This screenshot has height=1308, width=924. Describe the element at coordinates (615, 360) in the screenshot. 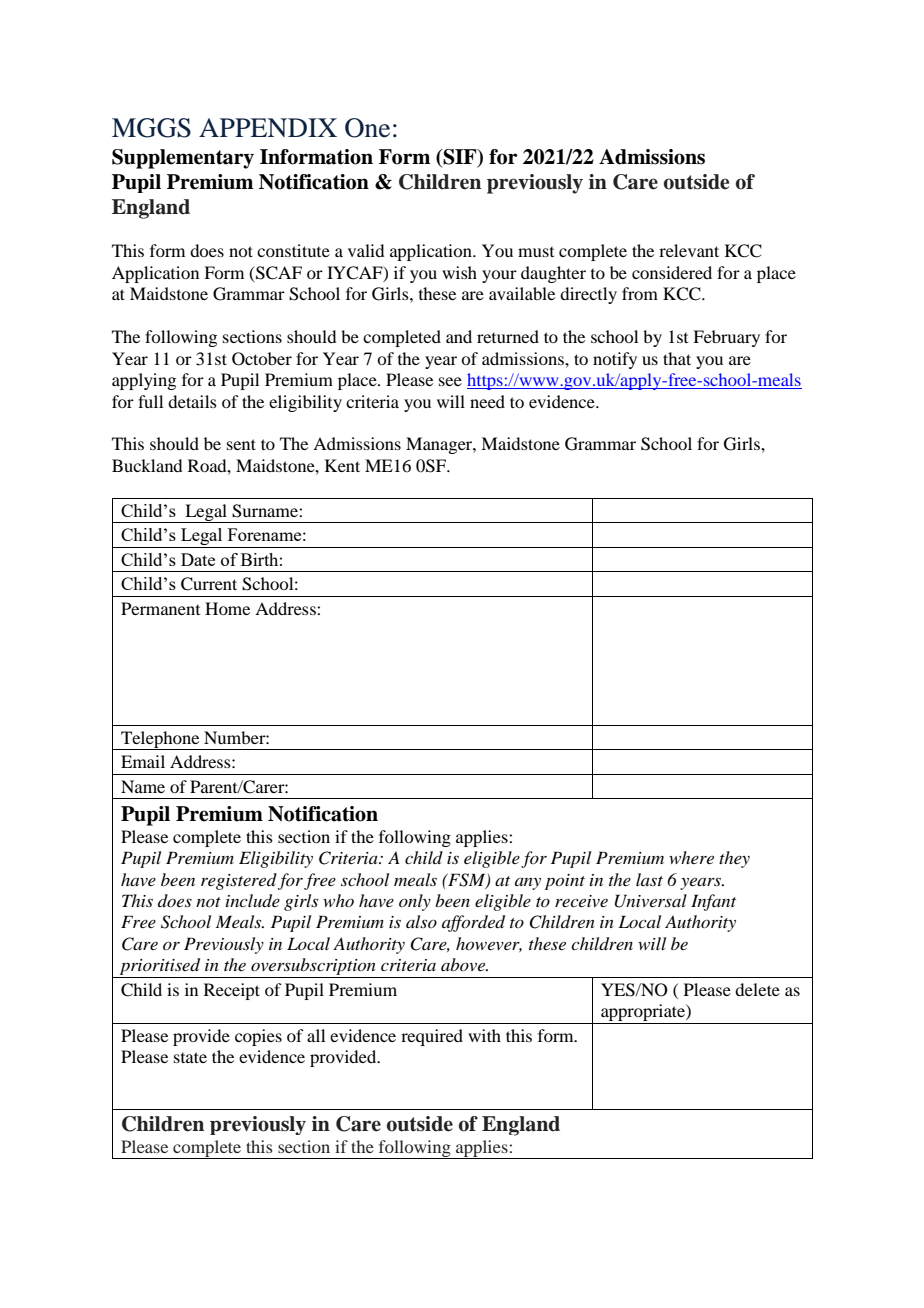

I see `notify` at that location.
